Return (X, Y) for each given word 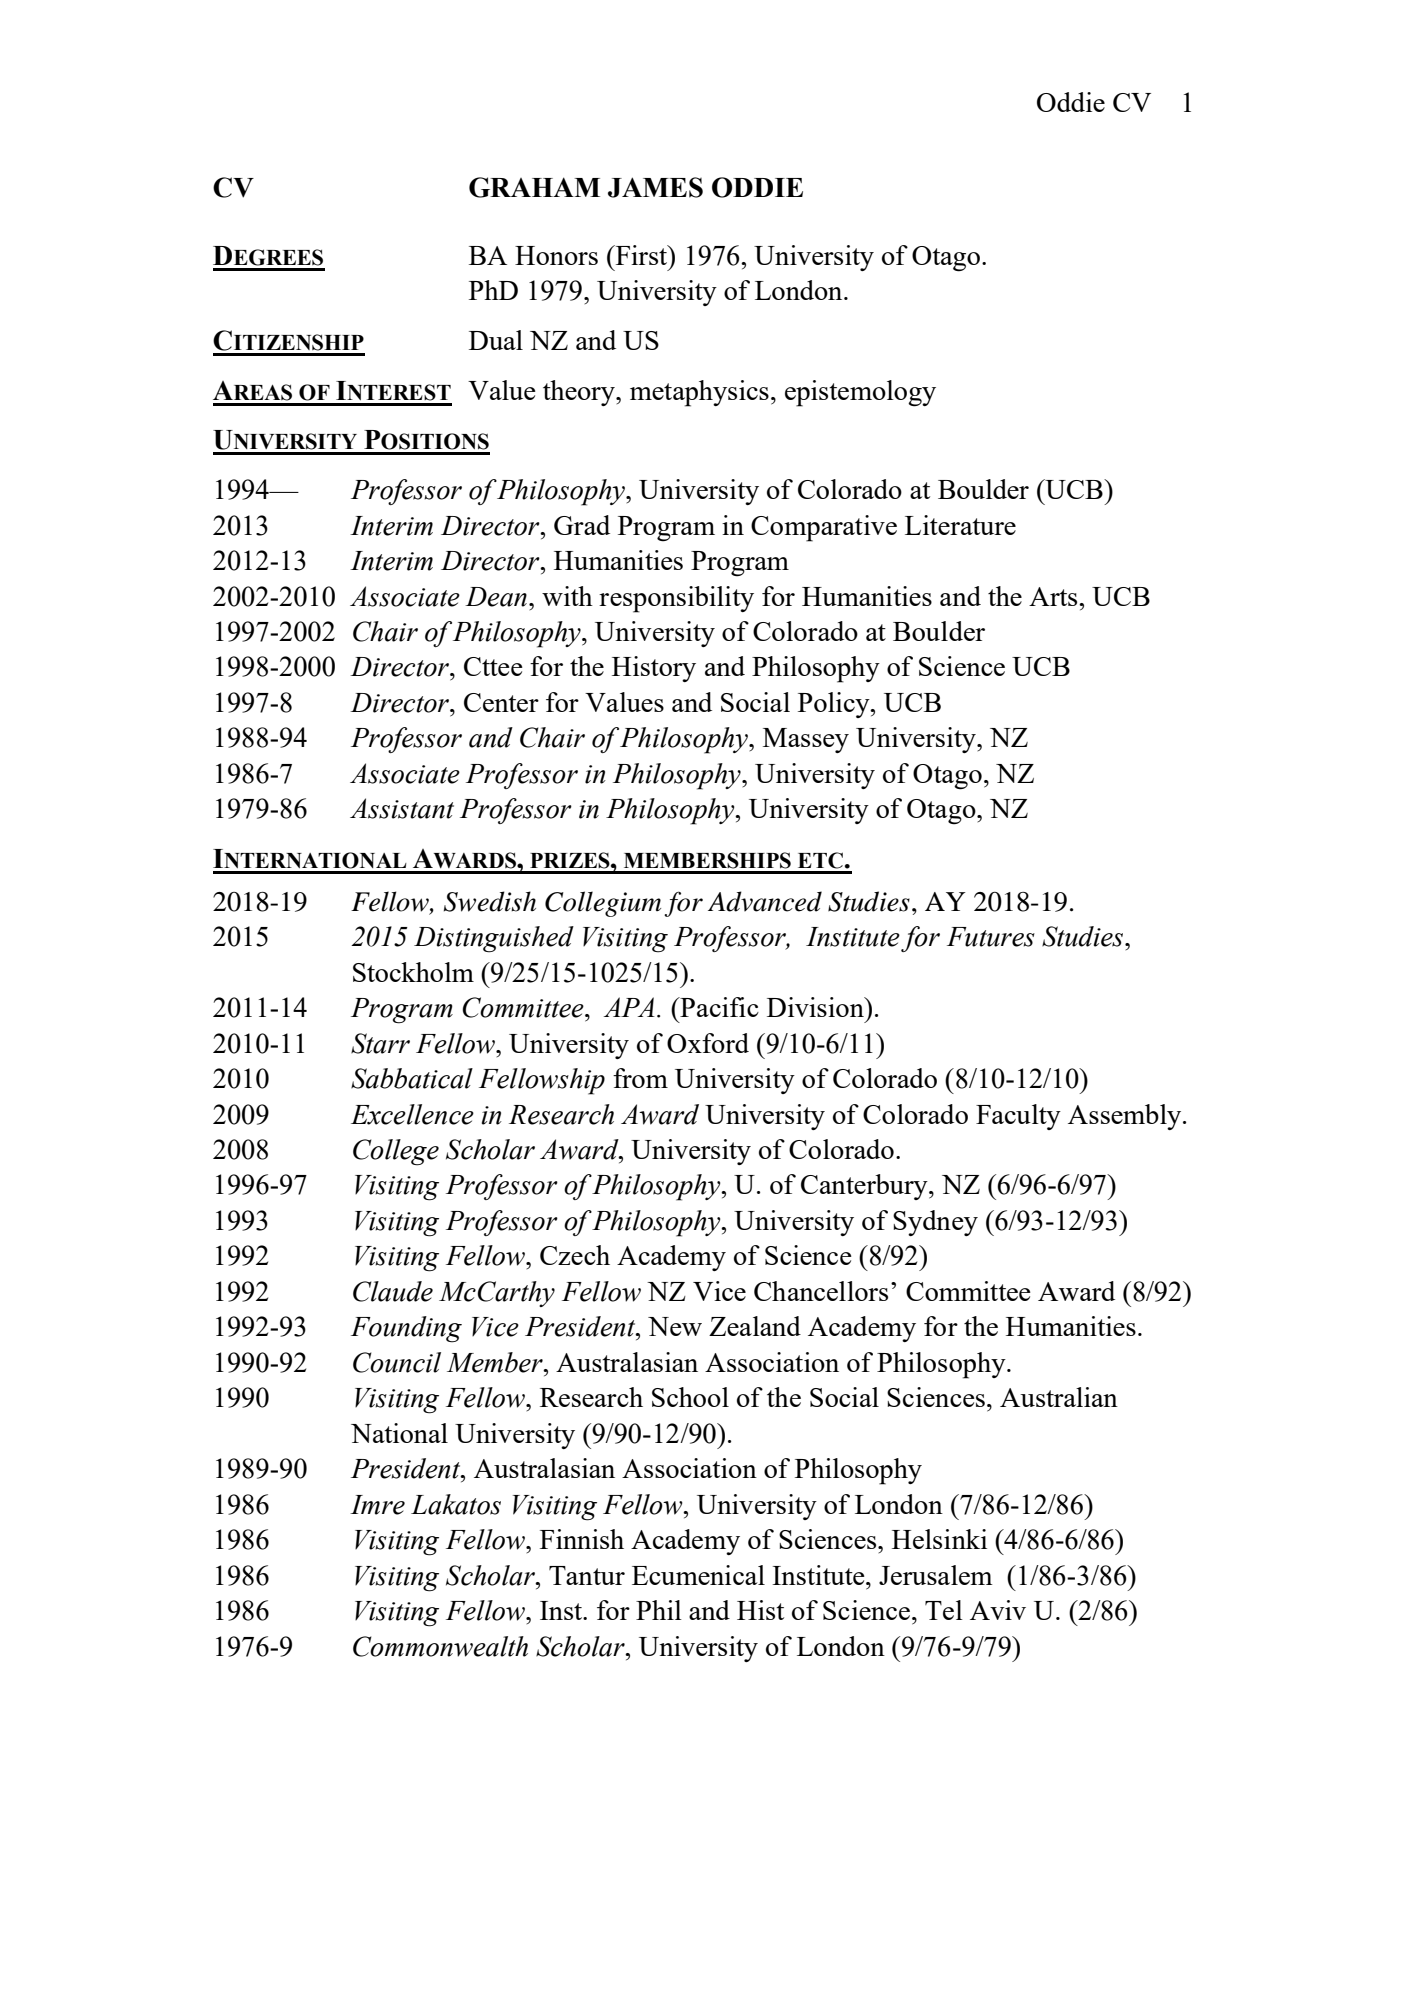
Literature (960, 525)
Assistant (402, 808)
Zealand (755, 1326)
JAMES (655, 187)
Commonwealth (440, 1646)
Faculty (1018, 1117)
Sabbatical (412, 1078)
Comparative (824, 528)
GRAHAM (534, 187)
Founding (406, 1329)
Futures (991, 937)
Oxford (708, 1043)
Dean (496, 597)
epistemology (860, 393)
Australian (1059, 1397)
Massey (806, 740)
